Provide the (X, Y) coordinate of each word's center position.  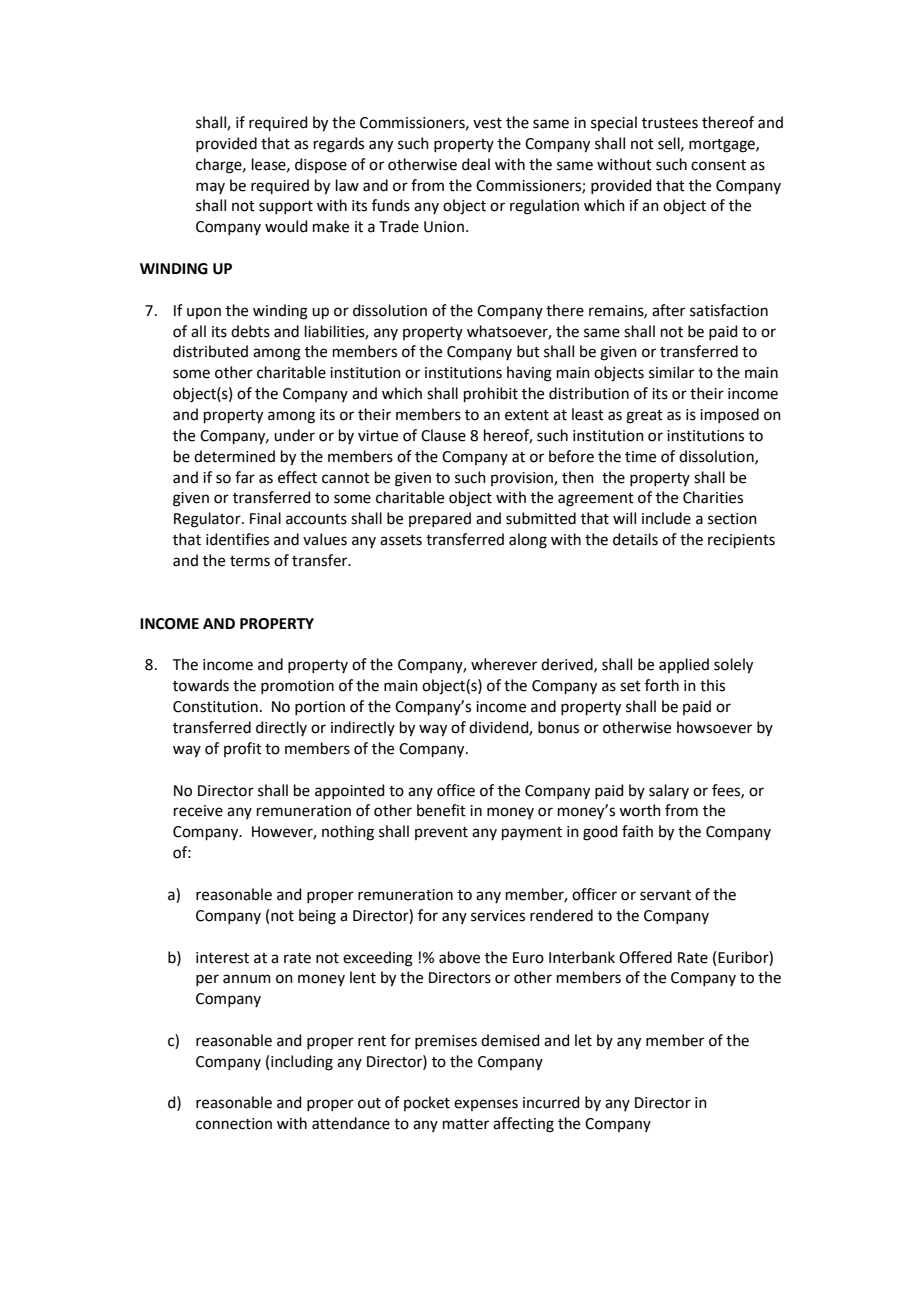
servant (665, 895)
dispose (321, 165)
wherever (504, 664)
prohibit (491, 394)
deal (476, 164)
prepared (440, 519)
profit (243, 749)
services (498, 916)
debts (250, 331)
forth (662, 685)
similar (671, 372)
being (317, 917)
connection (234, 1124)
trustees (670, 123)
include (666, 518)
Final (265, 518)
